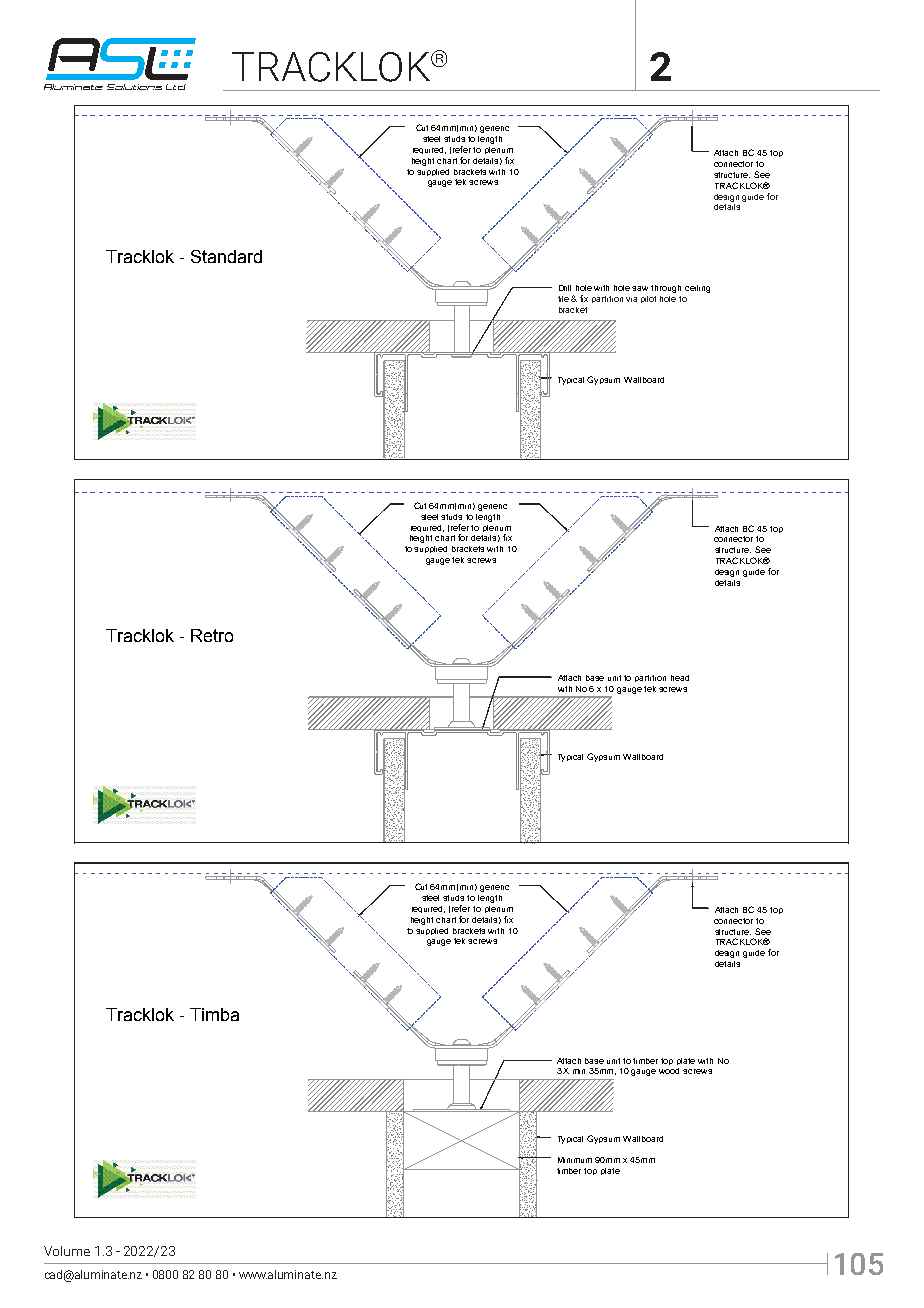 This image has height=1308, width=924. I want to click on Volume, so click(67, 1251).
